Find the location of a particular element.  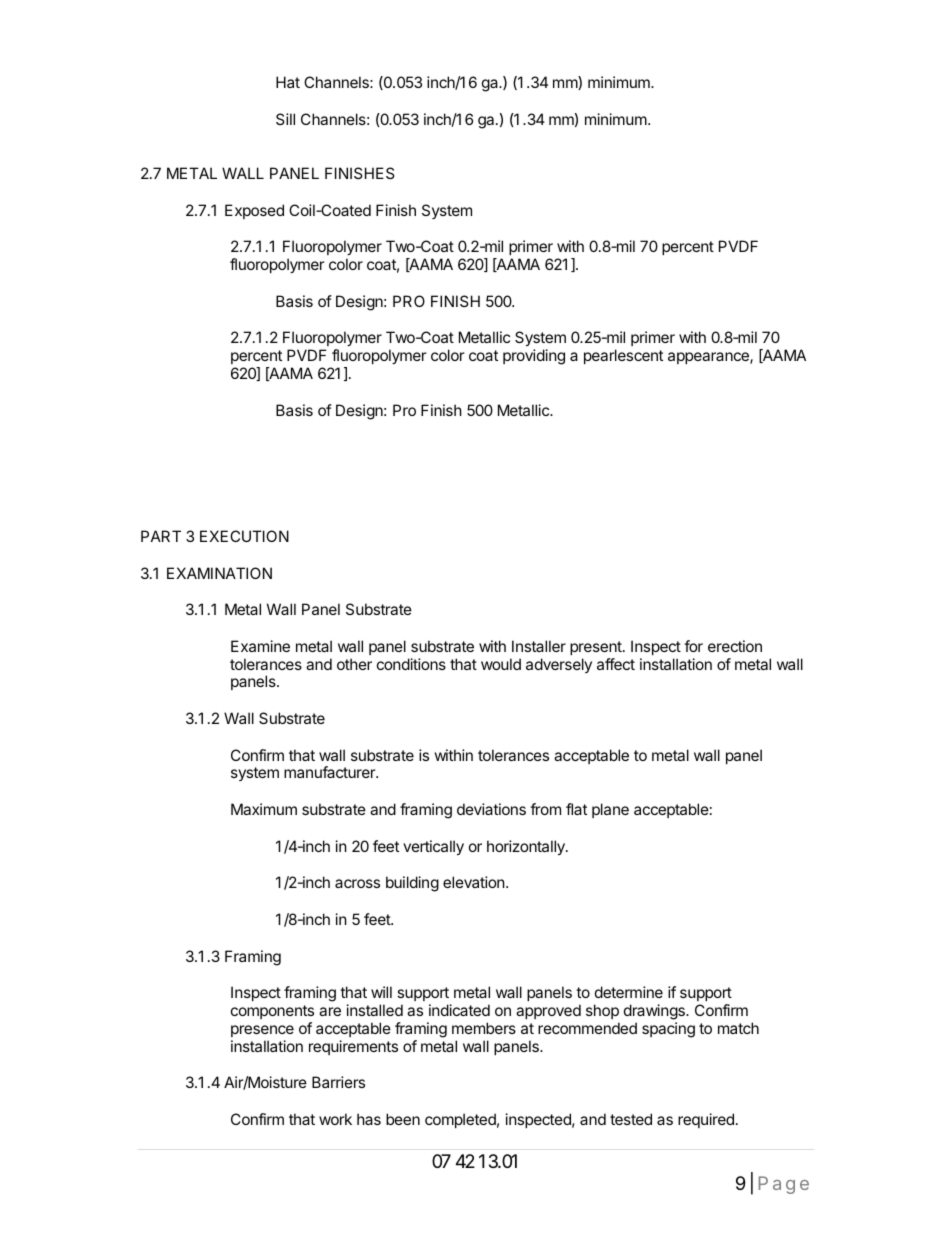

been is located at coordinates (403, 1119).
